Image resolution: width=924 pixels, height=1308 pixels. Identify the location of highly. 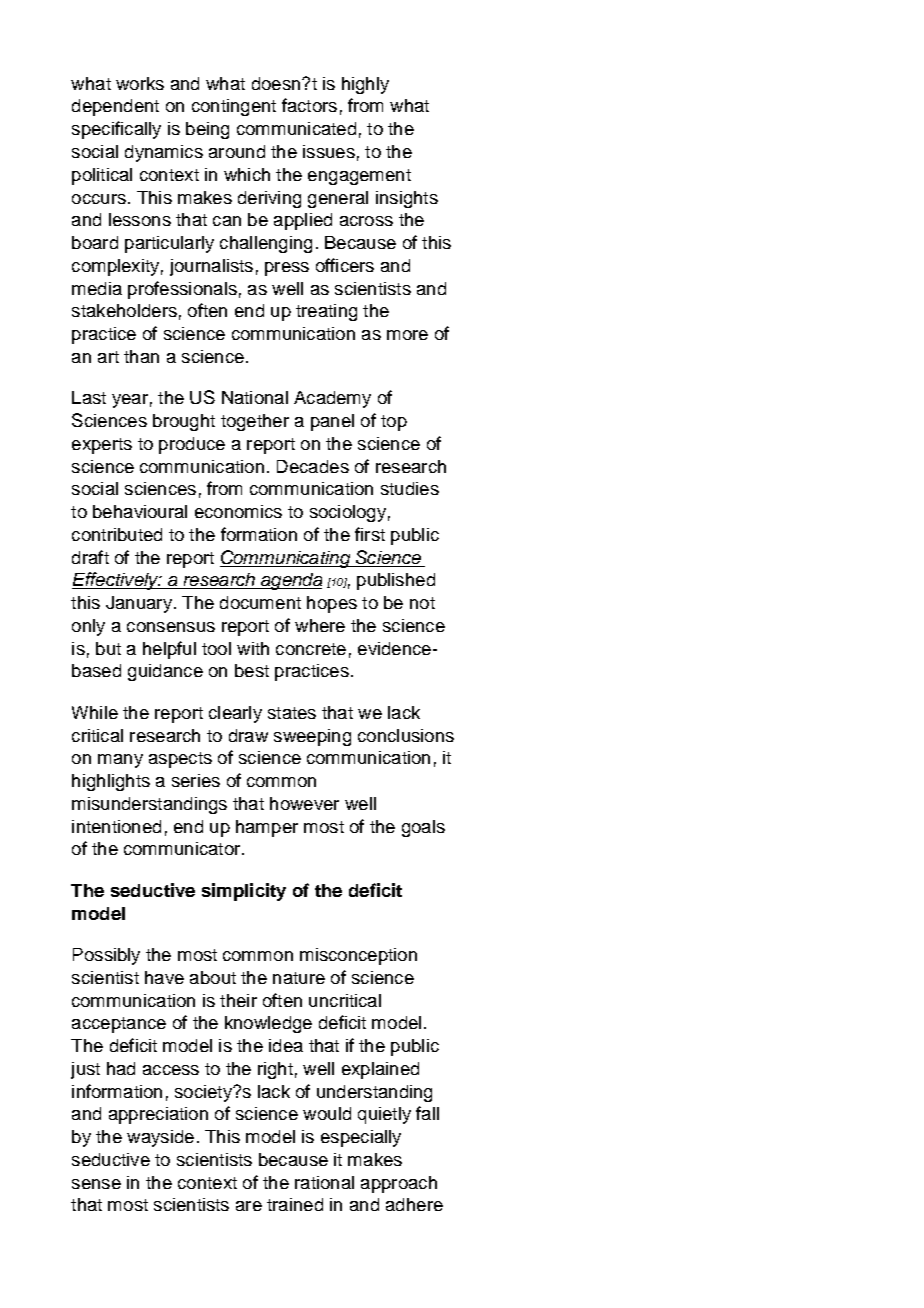
(365, 85).
